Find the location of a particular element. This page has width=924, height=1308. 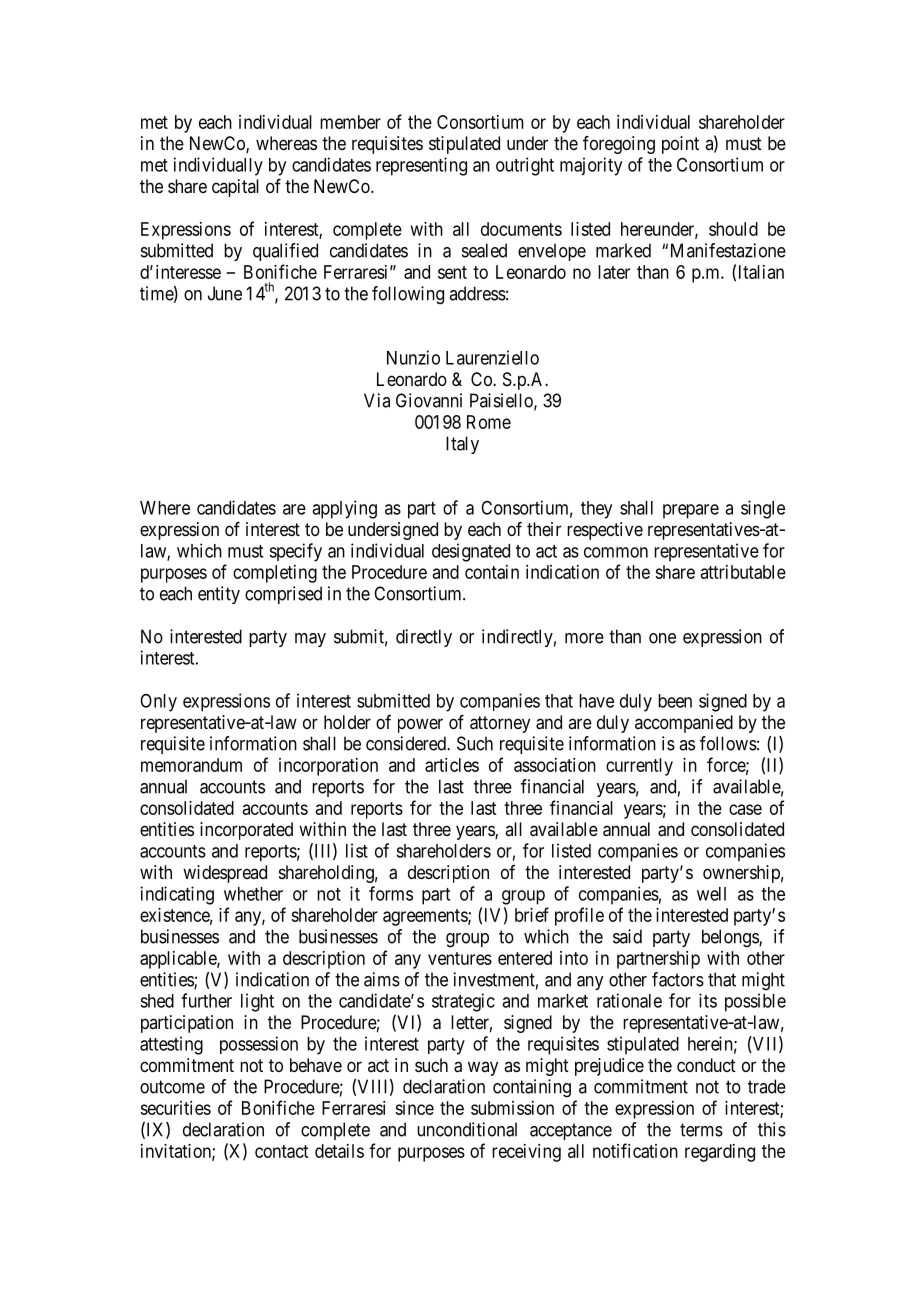

forms is located at coordinates (391, 893).
